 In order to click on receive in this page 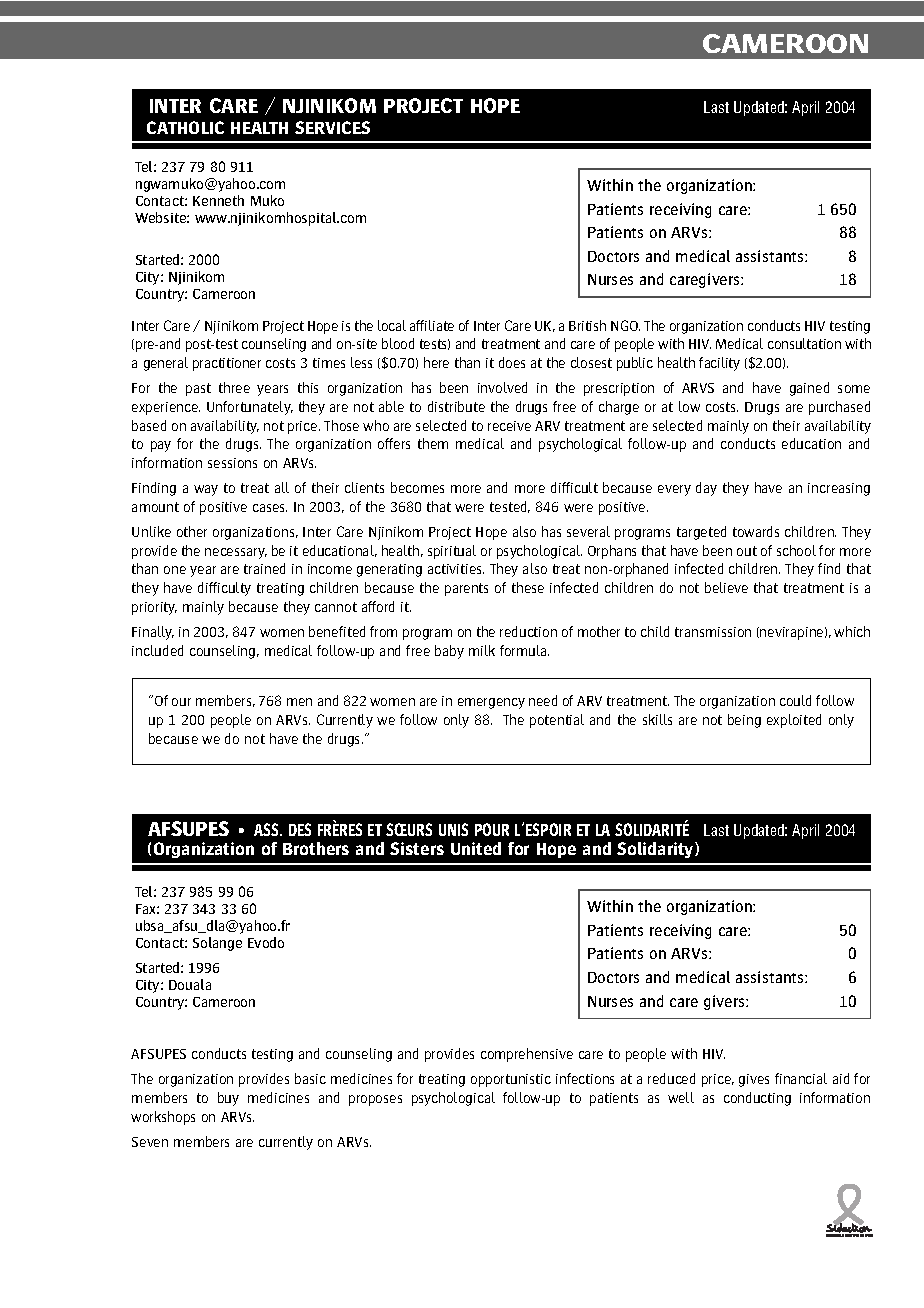, I will do `click(509, 426)`.
